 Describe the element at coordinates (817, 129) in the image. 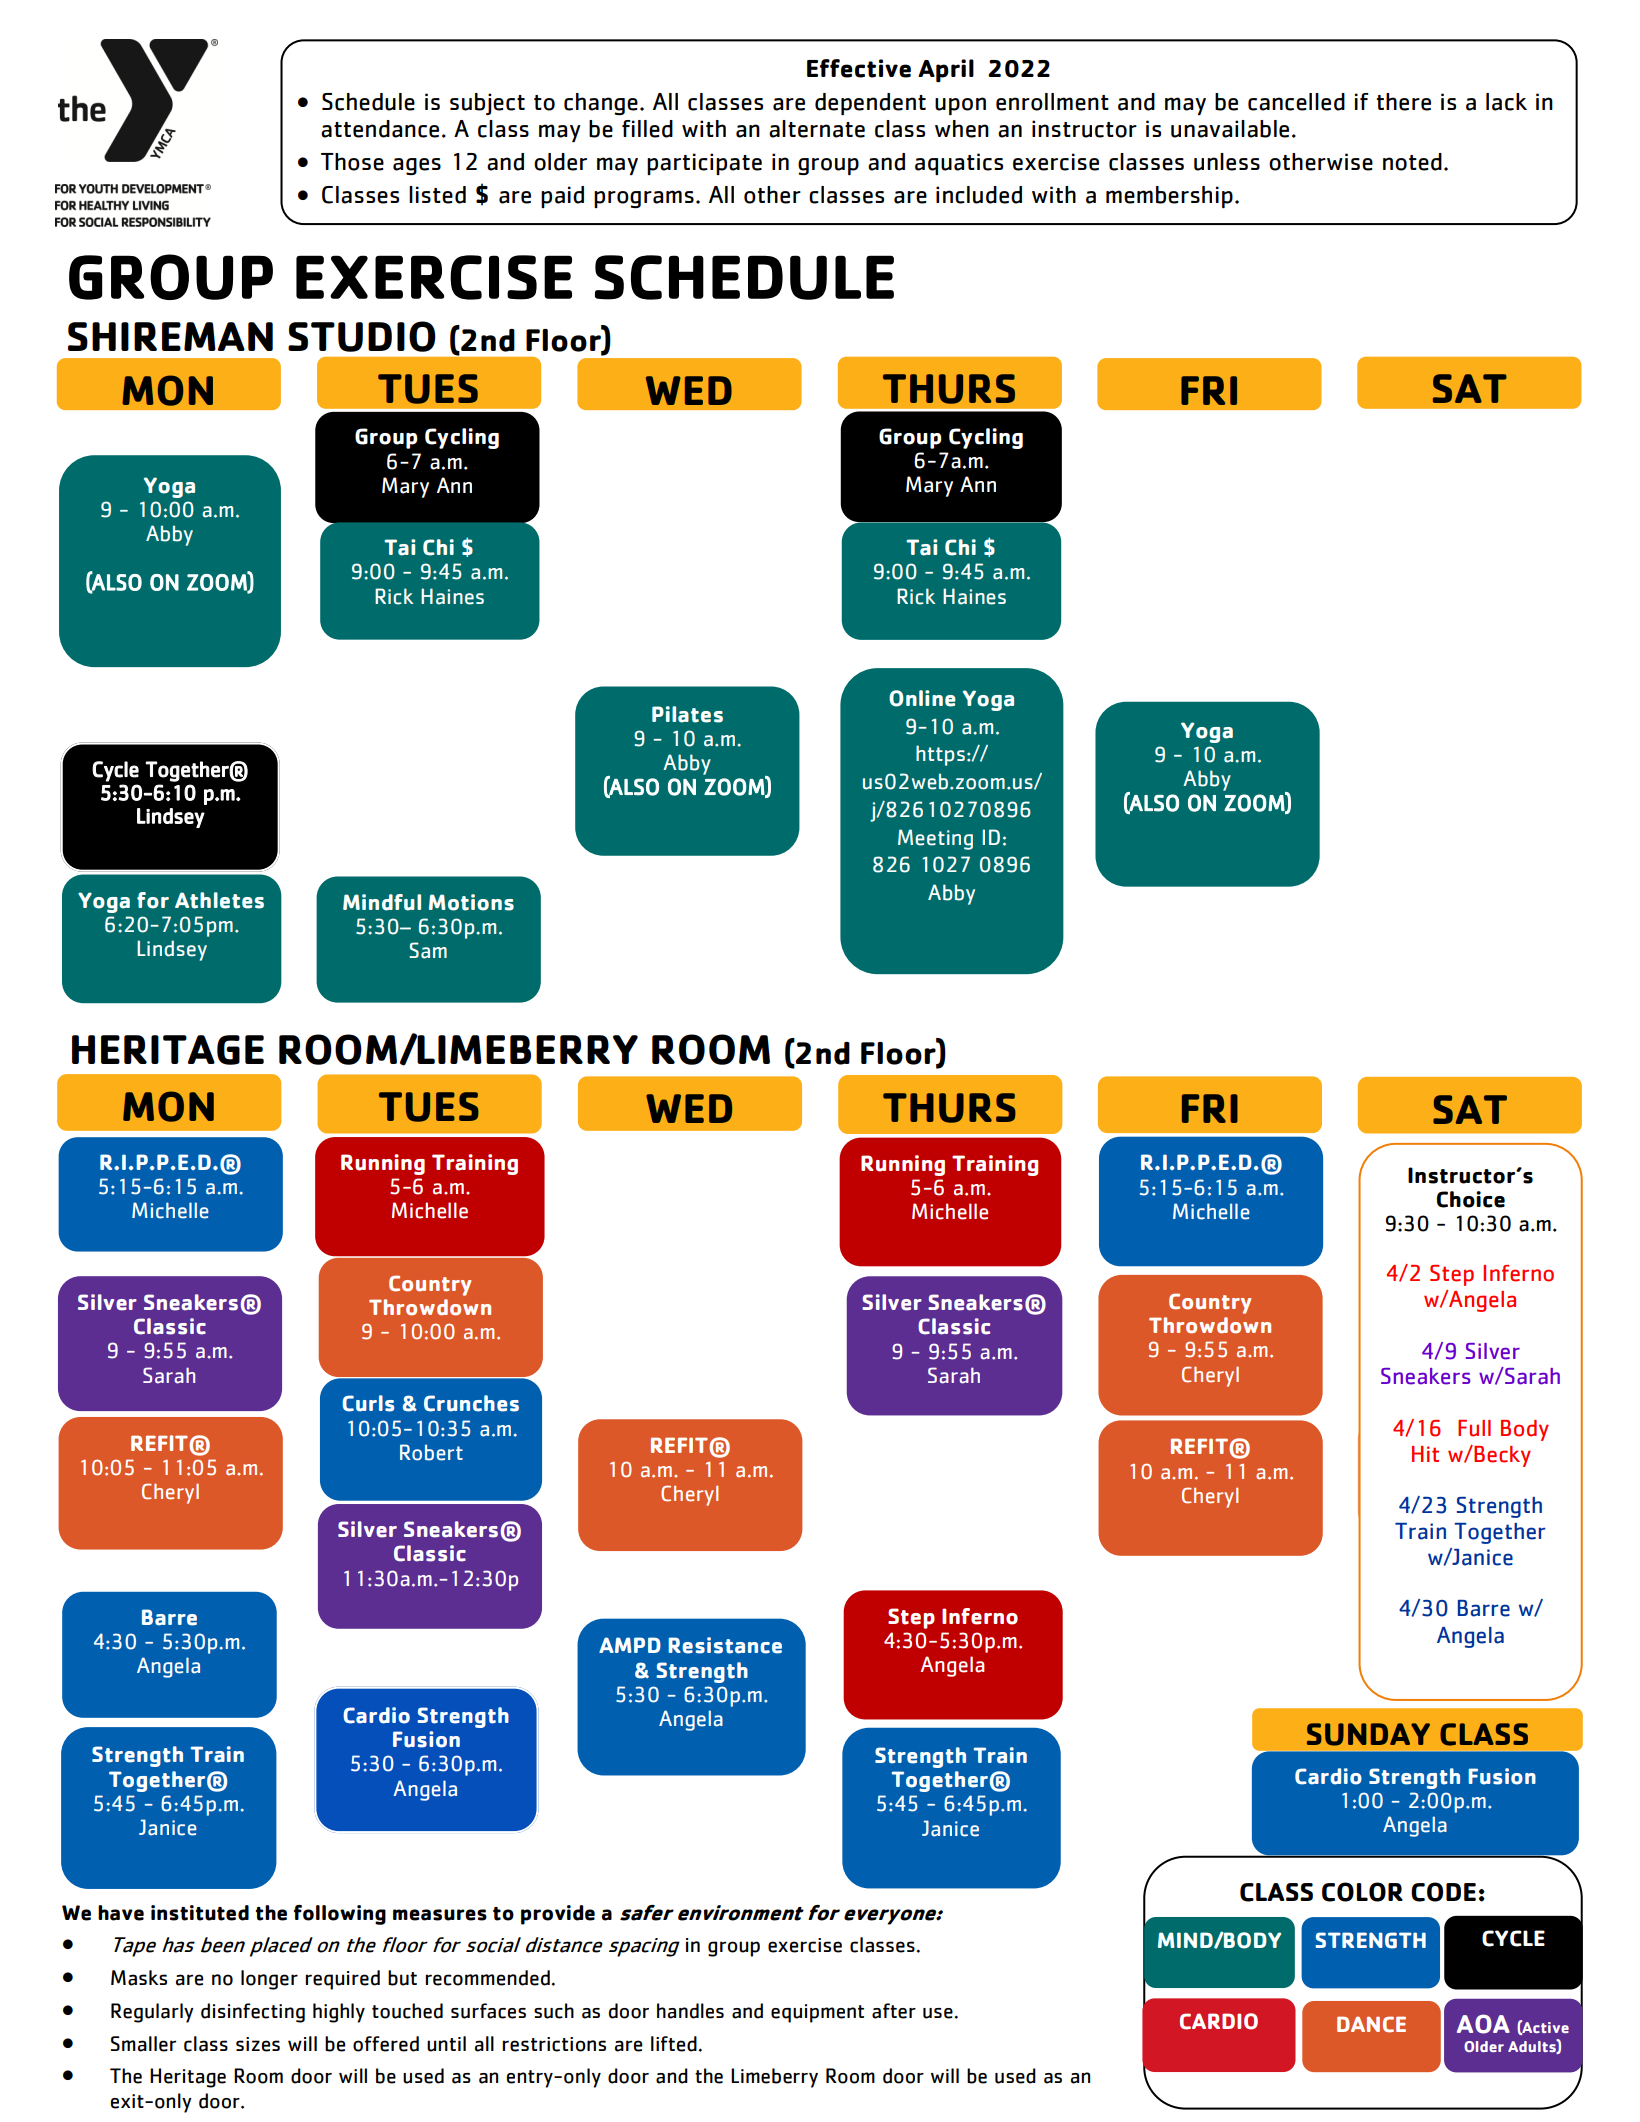

I see `alternate` at that location.
